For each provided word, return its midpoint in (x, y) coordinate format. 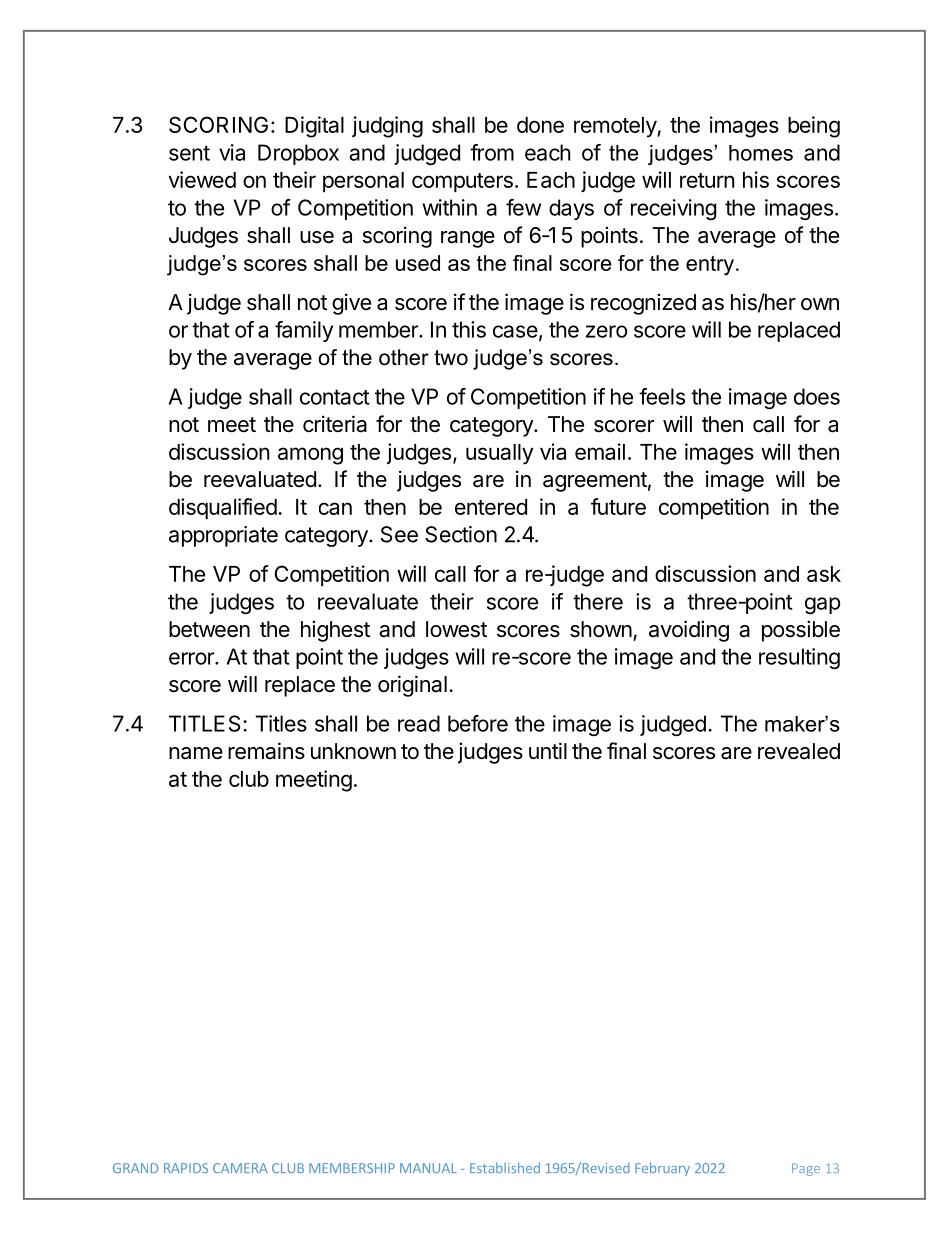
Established (505, 1167)
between (209, 629)
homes (761, 153)
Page (806, 1169)
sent (189, 153)
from (492, 152)
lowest (456, 629)
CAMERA (240, 1168)
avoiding (689, 631)
